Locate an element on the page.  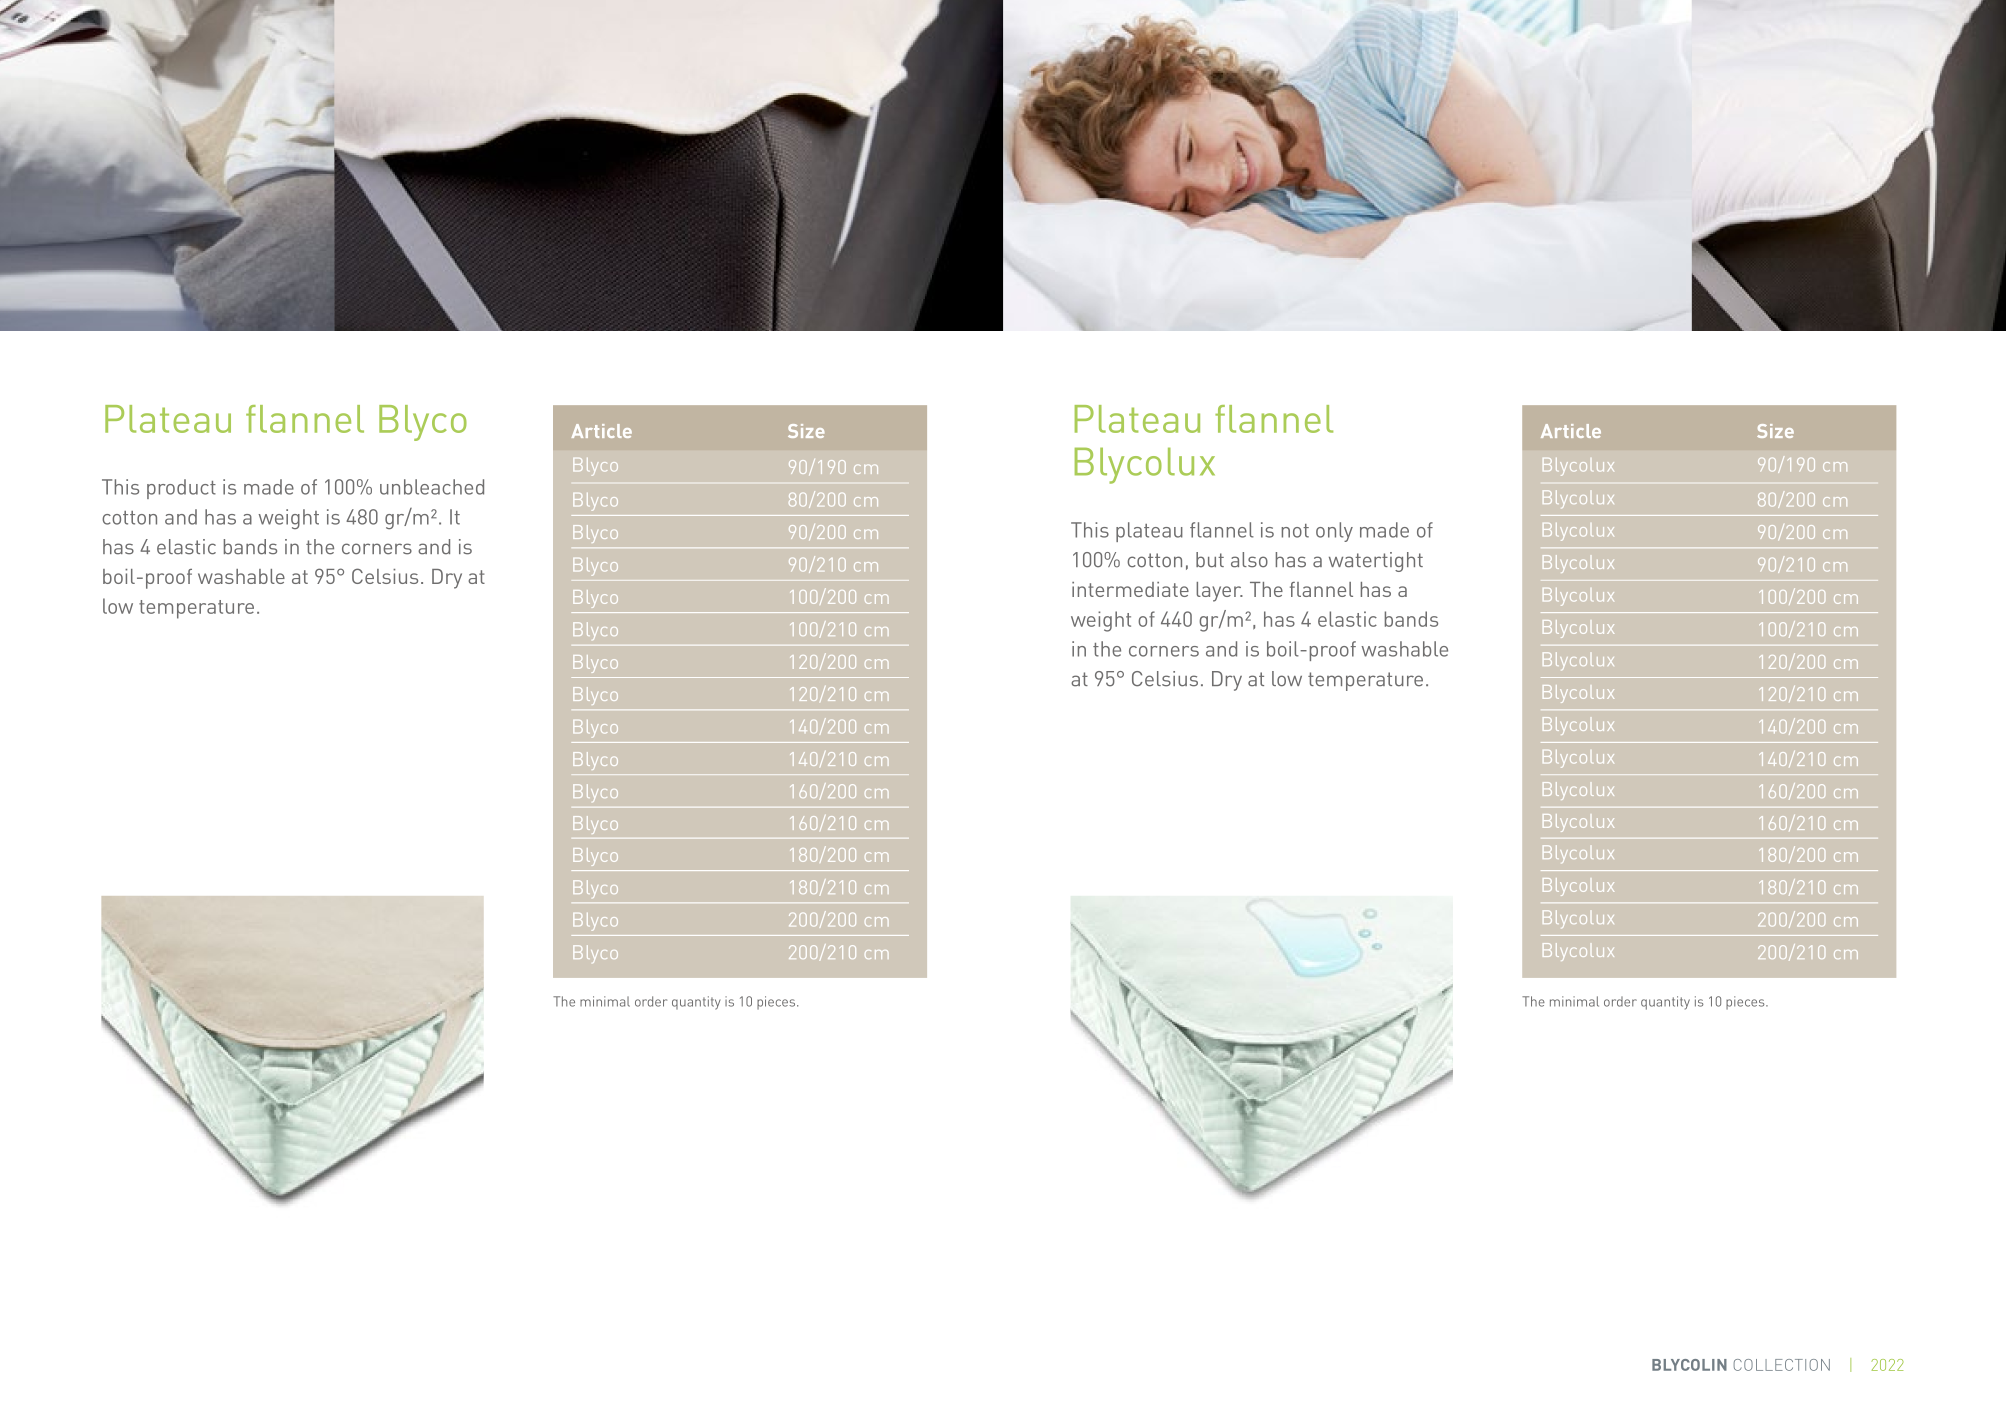
intermediate is located at coordinates (1130, 589).
